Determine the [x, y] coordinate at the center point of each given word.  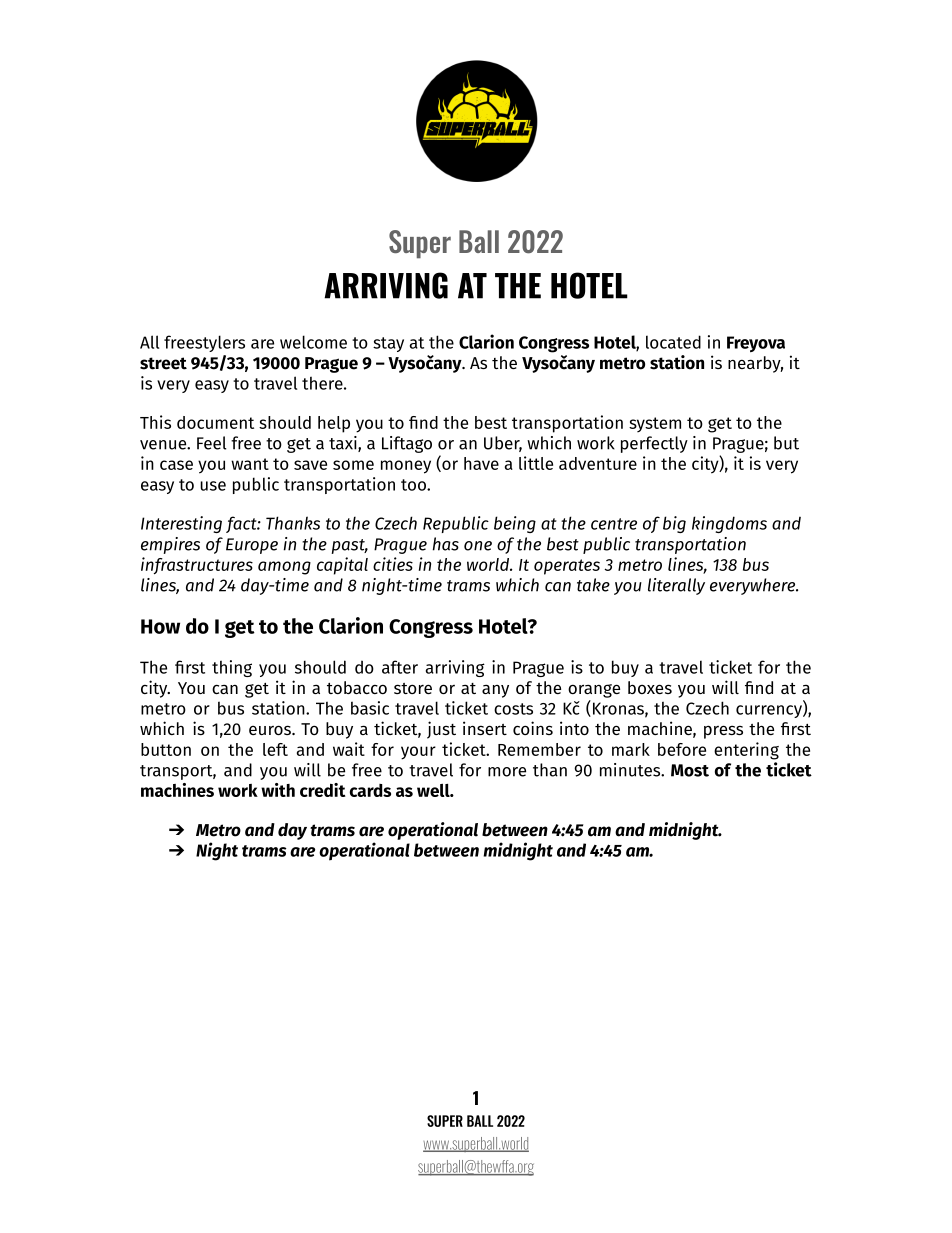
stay [388, 344]
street [163, 363]
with [278, 790]
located [673, 342]
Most [690, 770]
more [507, 772]
